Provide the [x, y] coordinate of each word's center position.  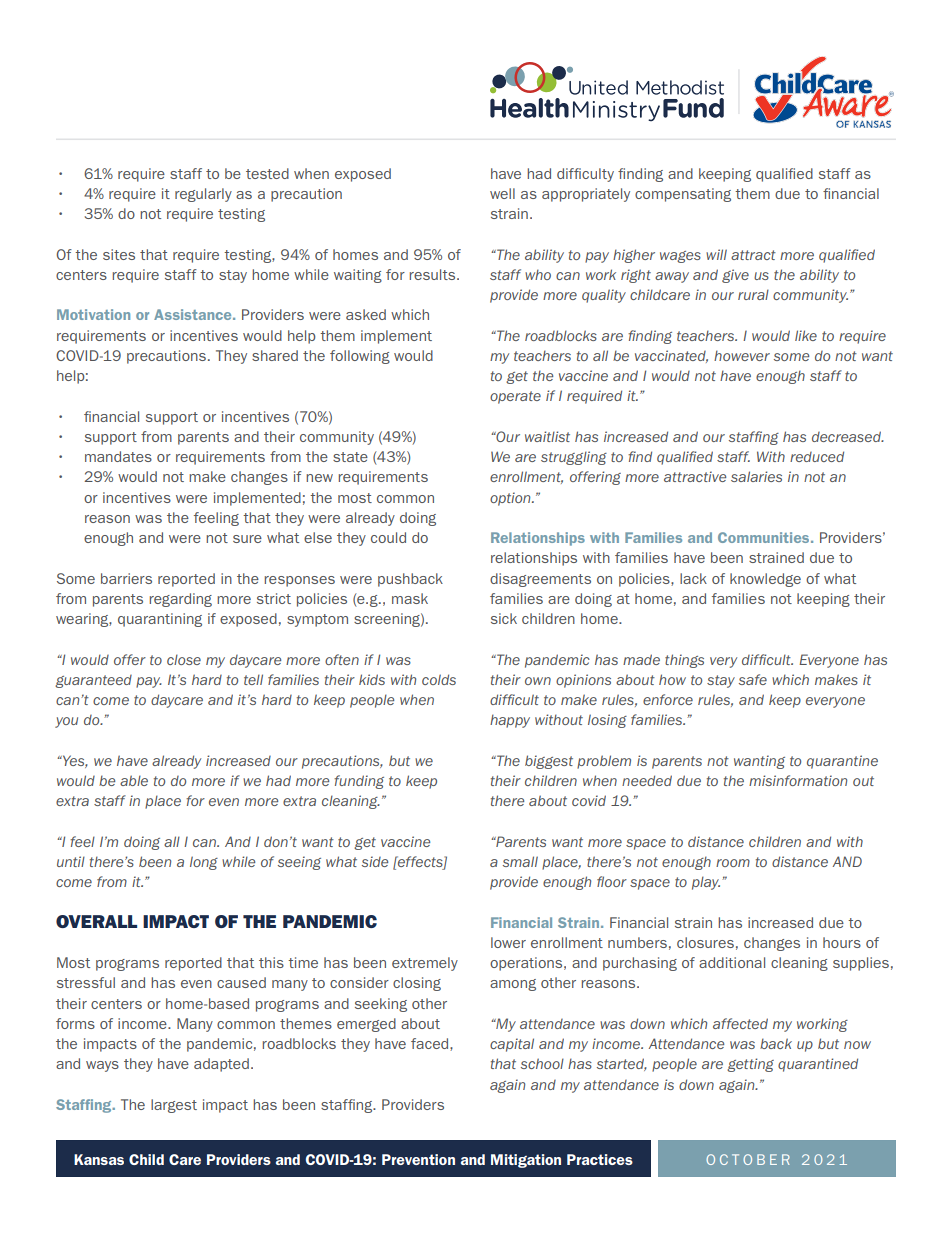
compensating [683, 195]
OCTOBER [748, 1159]
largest [174, 1106]
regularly [203, 195]
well [502, 193]
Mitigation [526, 1161]
